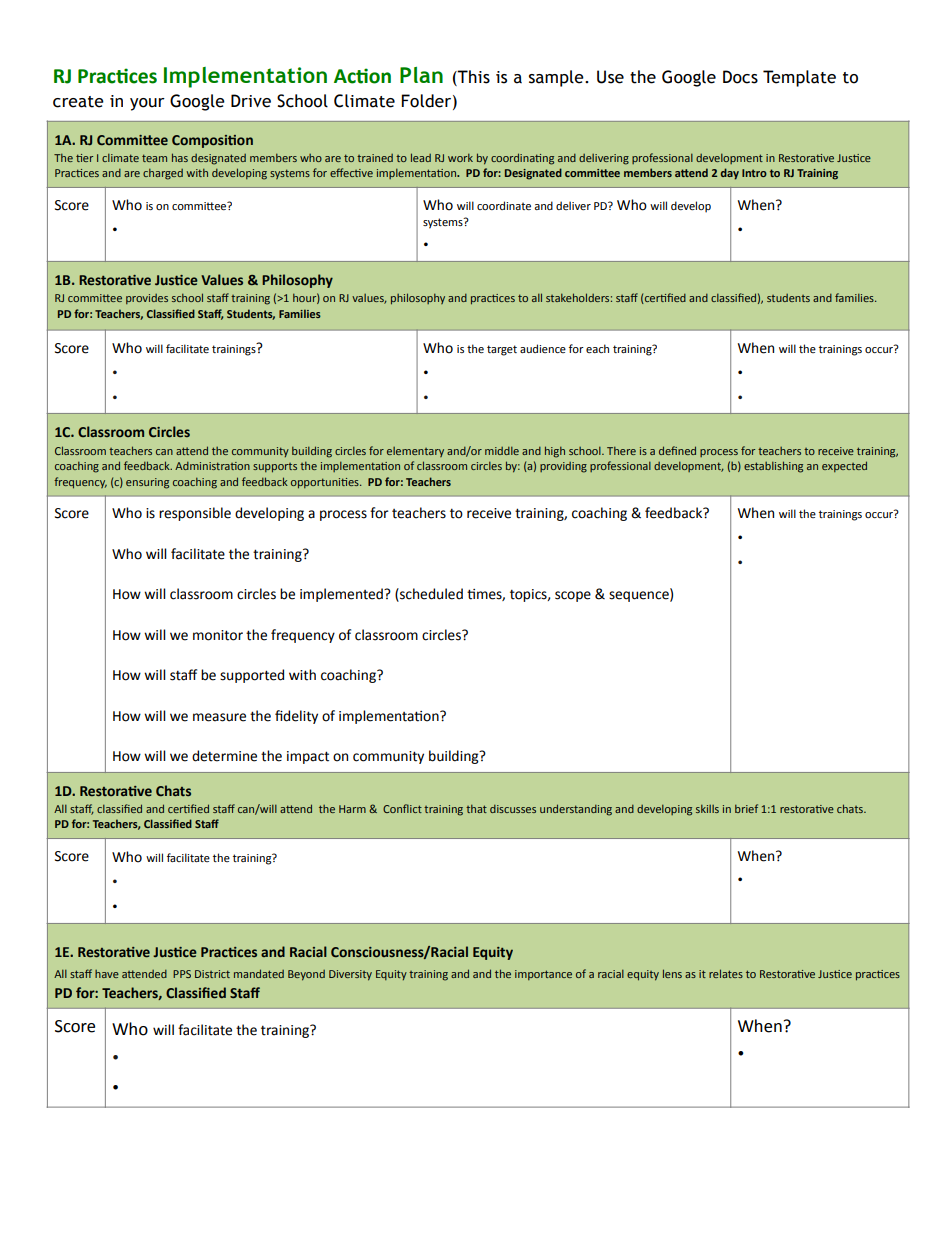 This screenshot has height=1233, width=952. I want to click on your, so click(147, 104).
